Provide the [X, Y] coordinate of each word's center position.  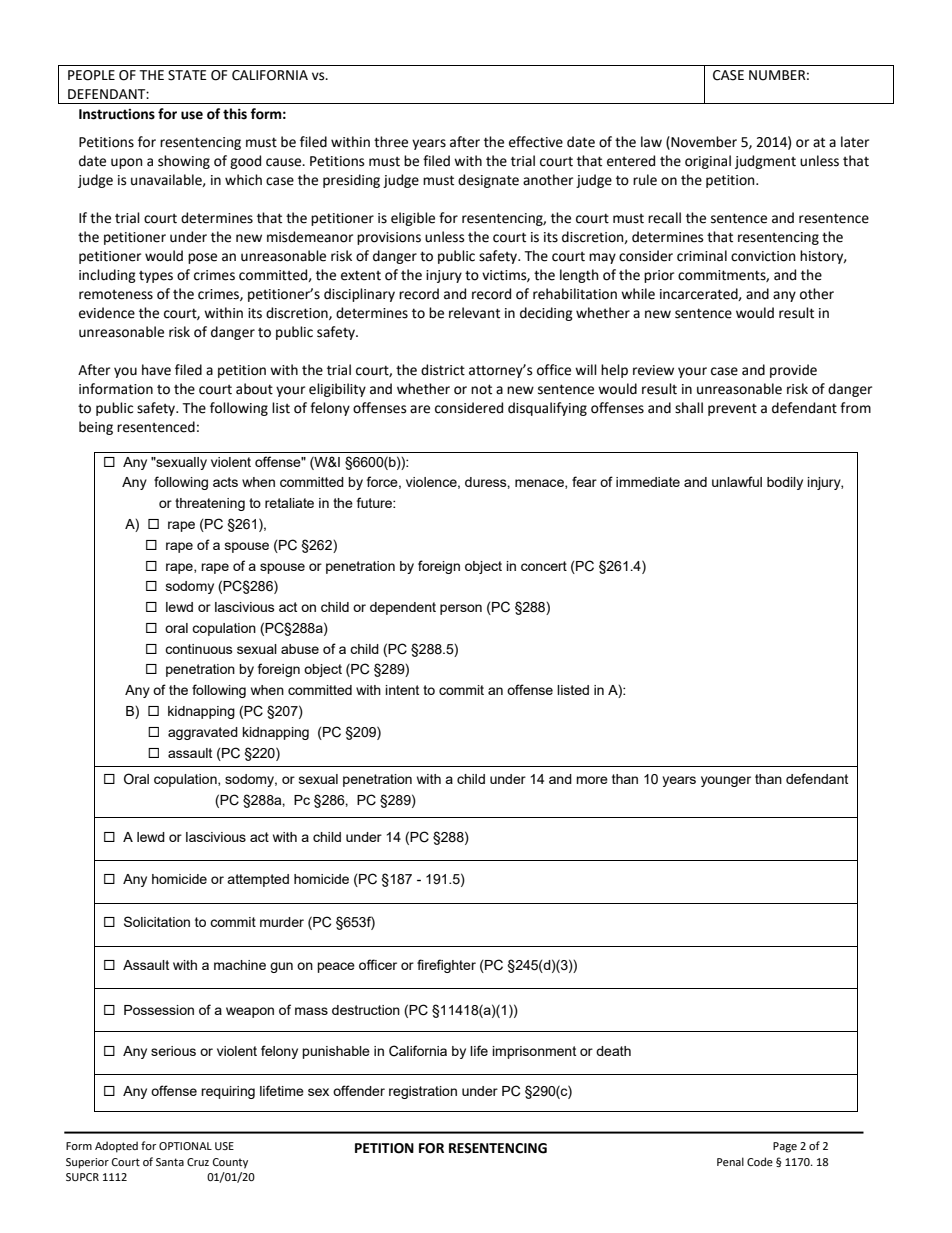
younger [726, 781]
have [156, 370]
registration [423, 1092]
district [443, 370]
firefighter [446, 966]
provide [793, 371]
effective [536, 142]
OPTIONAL [185, 1146]
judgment [765, 162]
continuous [199, 649]
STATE [187, 75]
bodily [785, 483]
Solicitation [157, 921]
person [461, 609]
